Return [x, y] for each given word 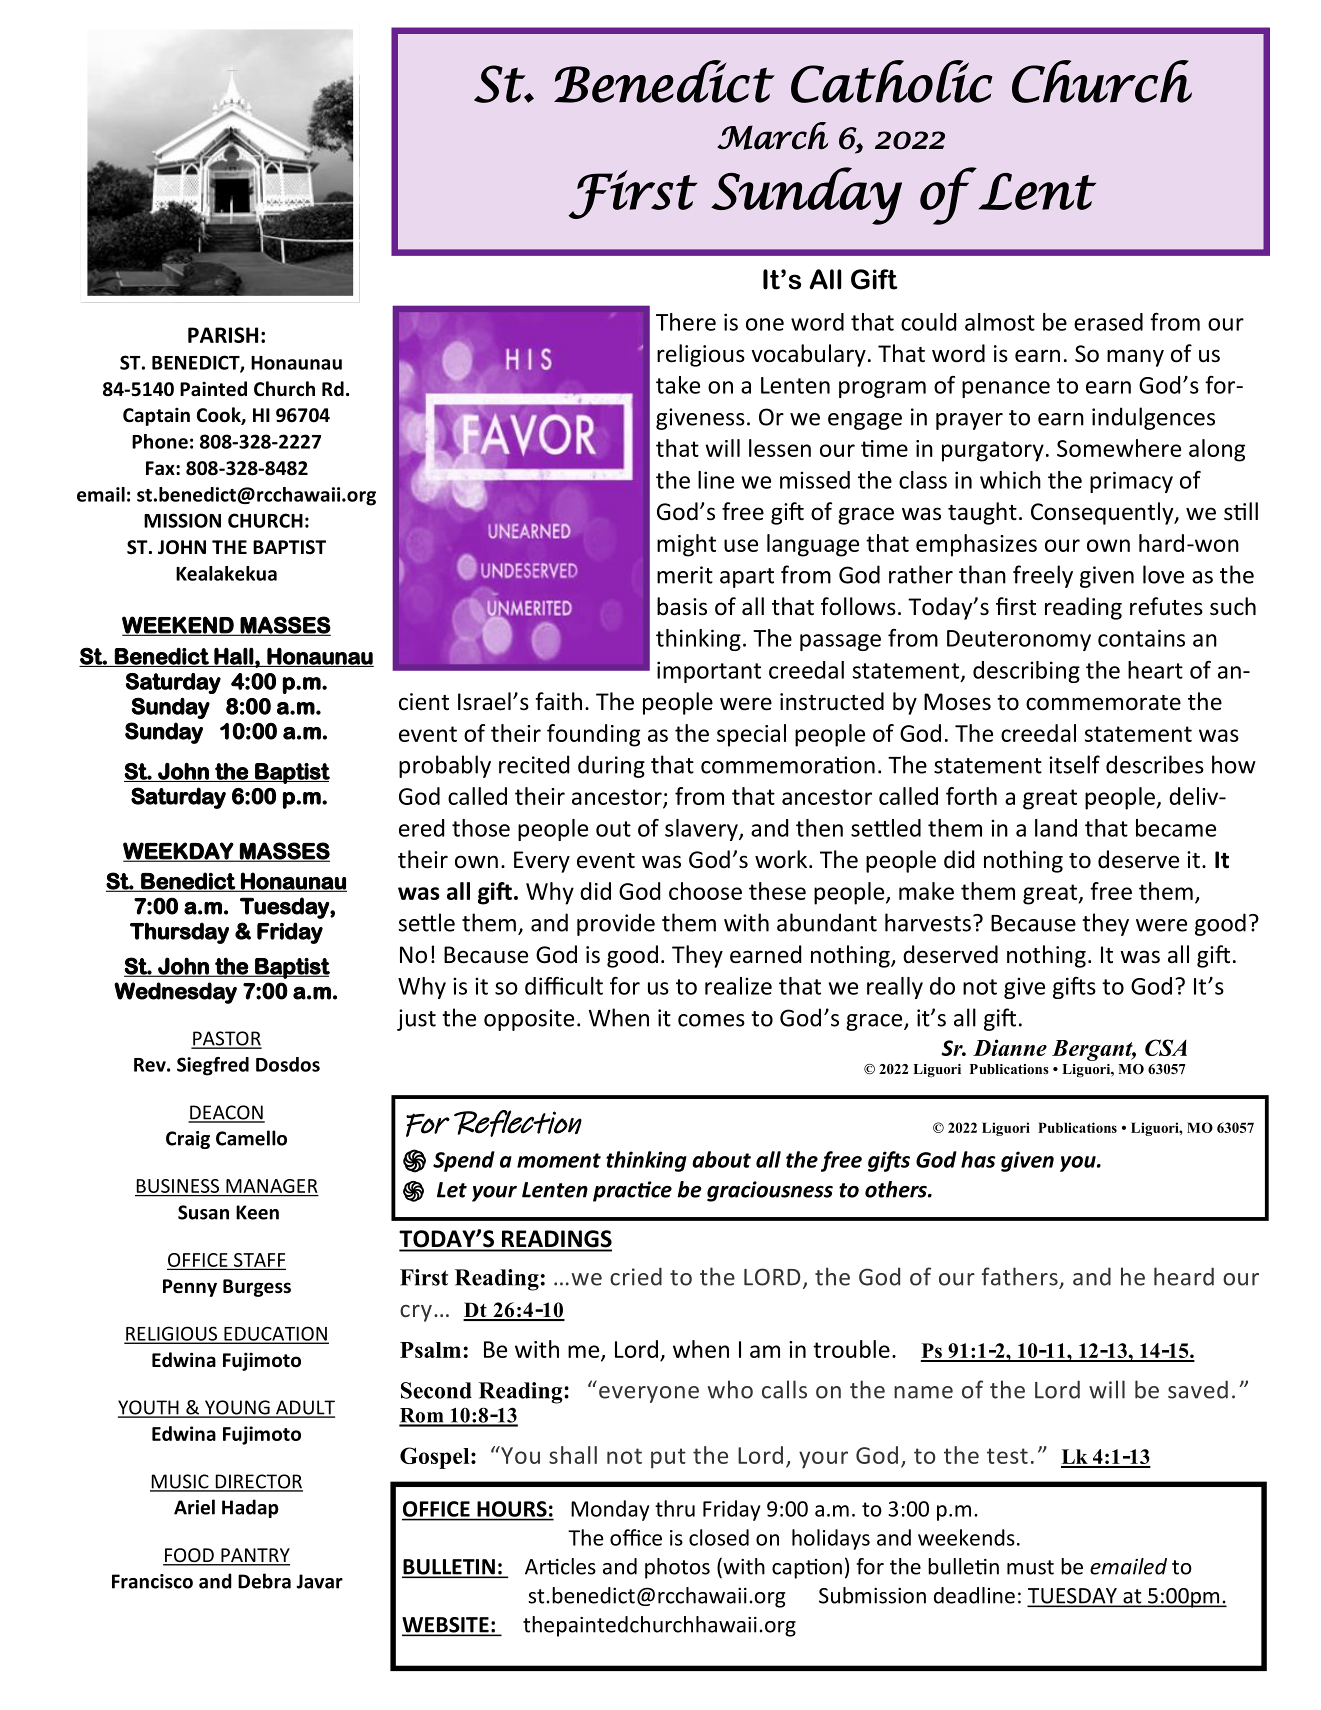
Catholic [892, 81]
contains [1141, 638]
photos [677, 1568]
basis [682, 606]
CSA [1166, 1047]
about [721, 1159]
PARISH [223, 335]
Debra [264, 1581]
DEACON [226, 1113]
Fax [161, 468]
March [772, 136]
